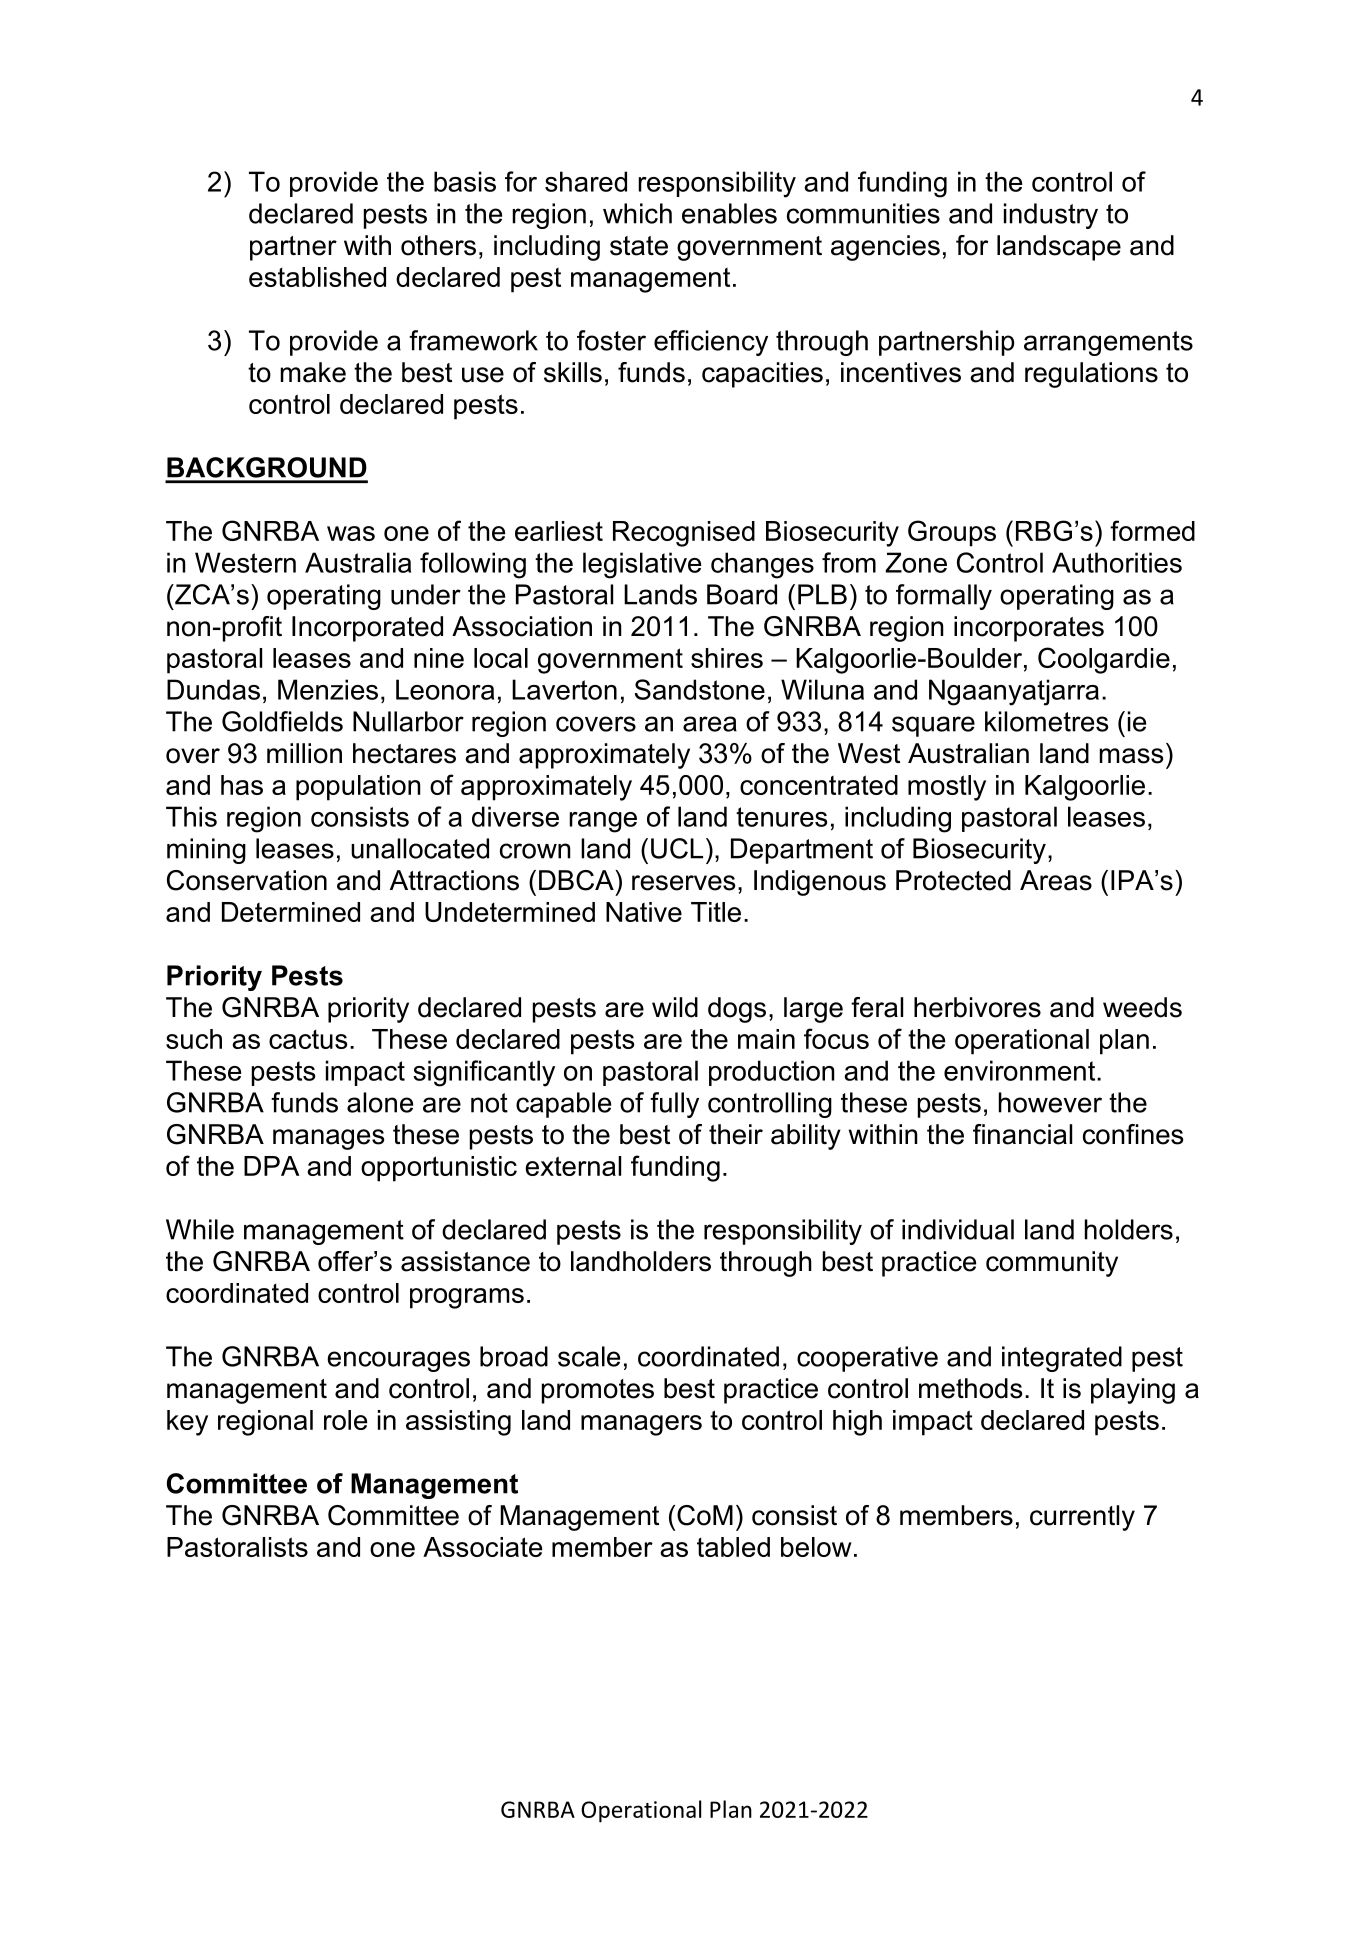  Describe the element at coordinates (1046, 721) in the page. I see `kilometres` at that location.
